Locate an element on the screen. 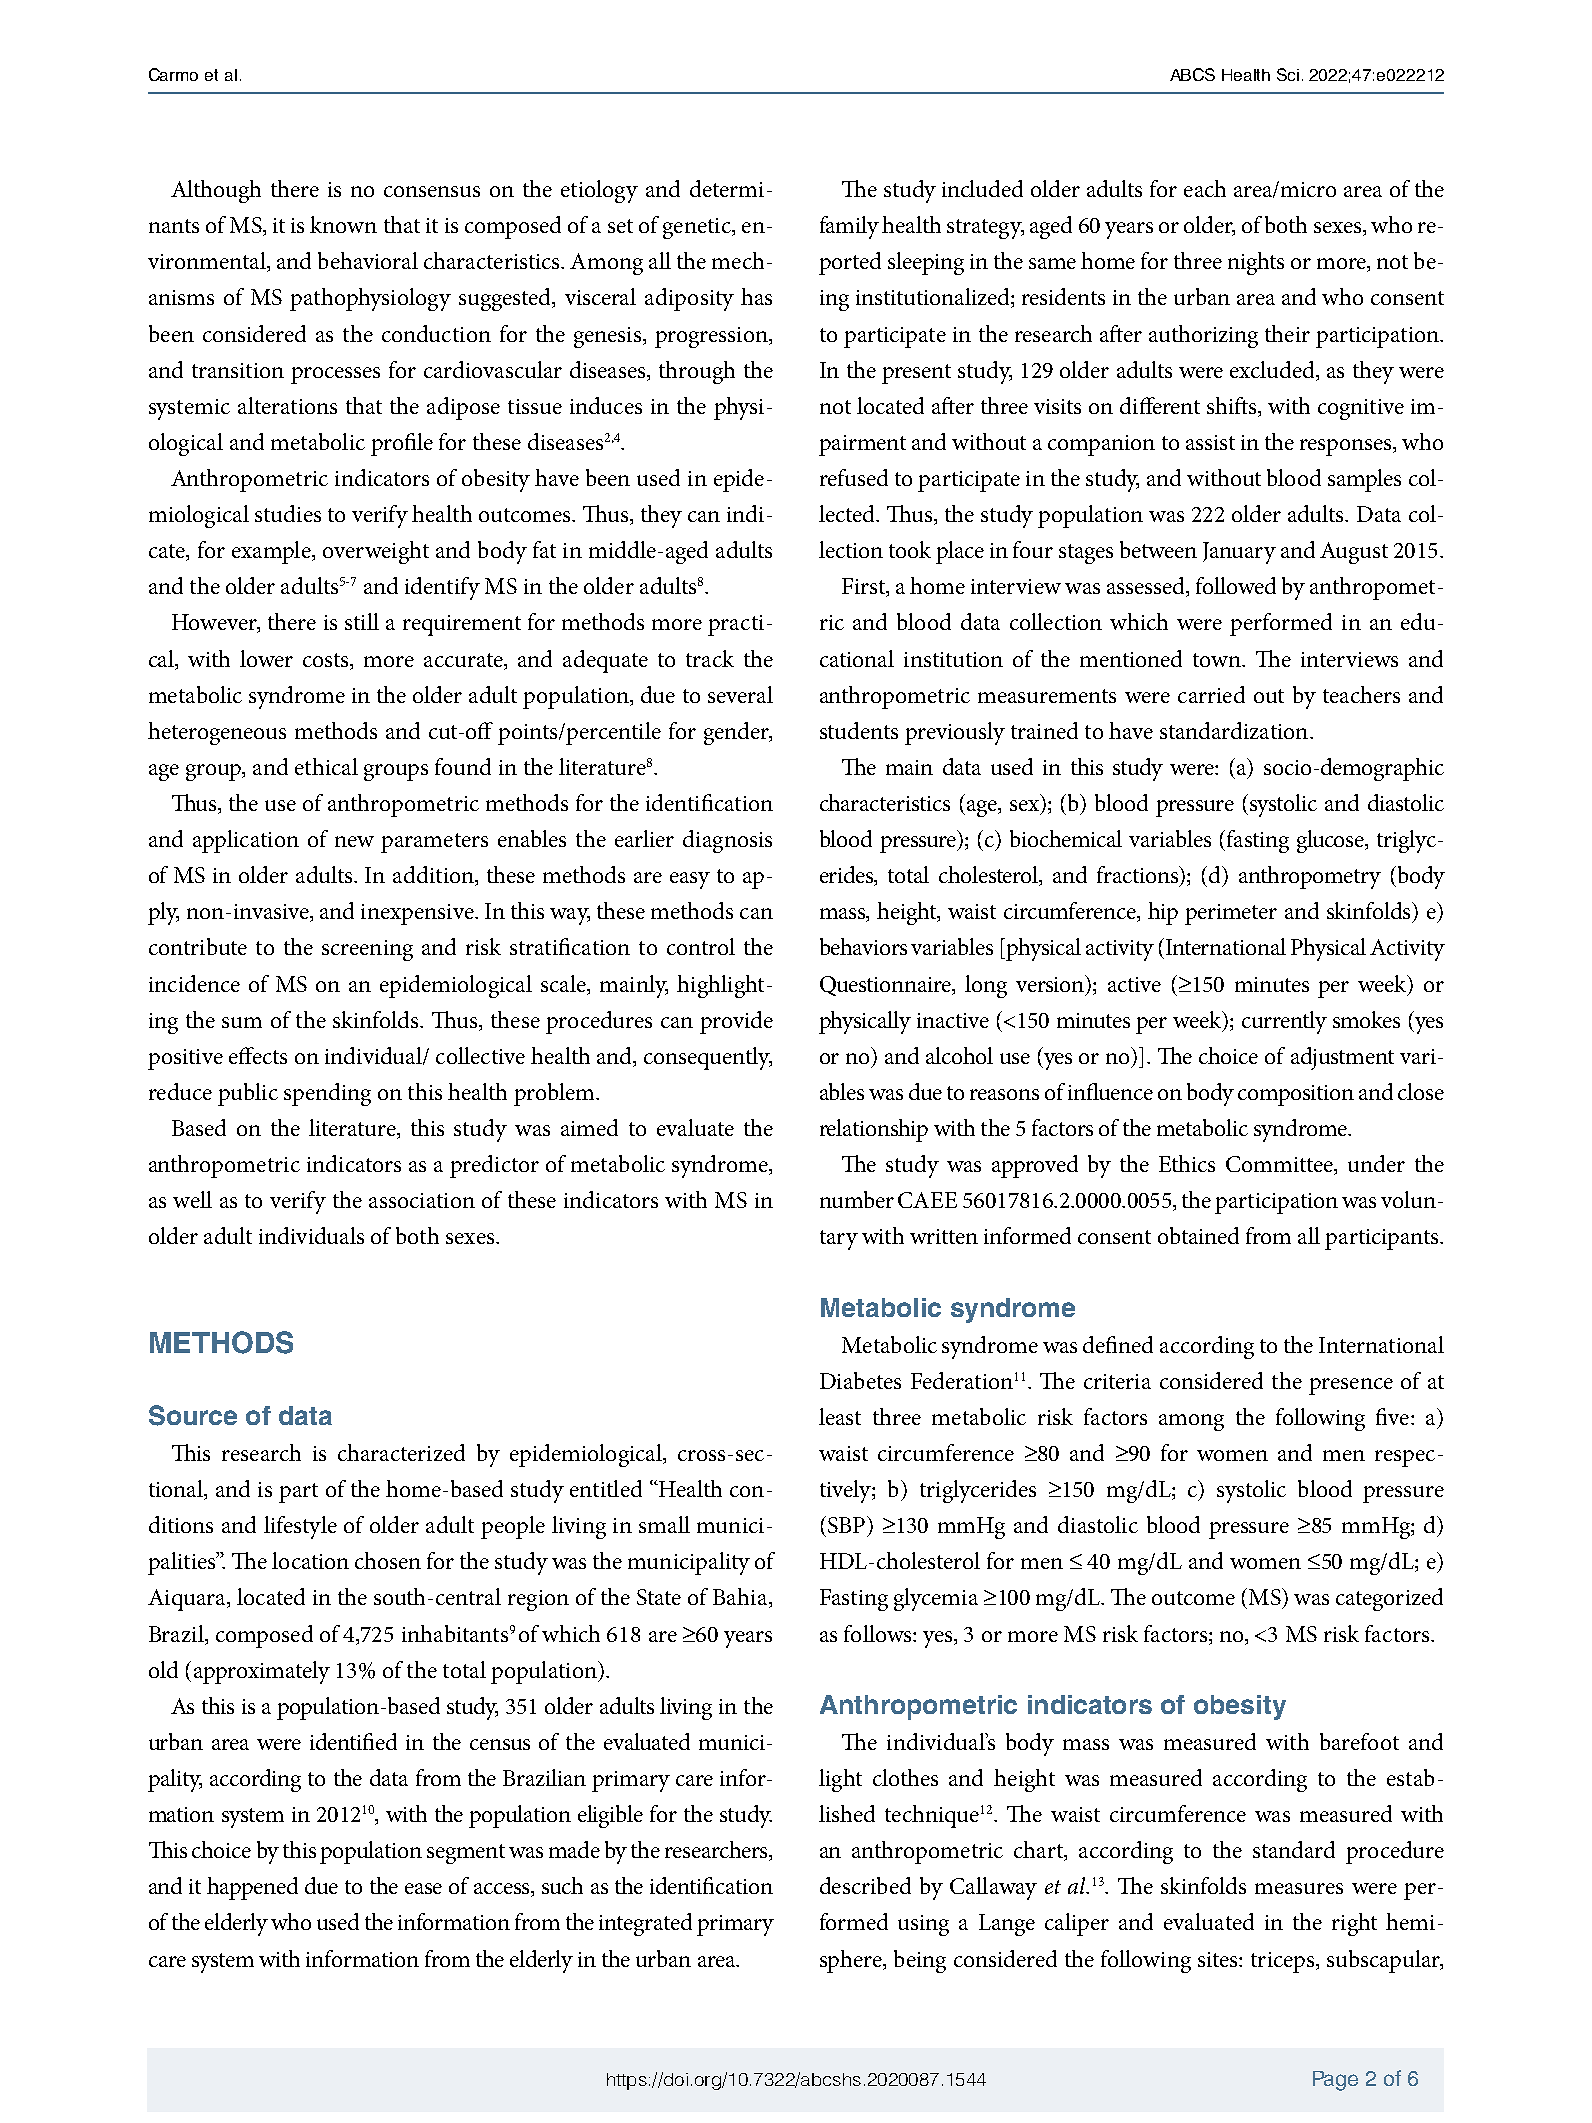 This screenshot has height=2123, width=1592. family is located at coordinates (849, 227).
